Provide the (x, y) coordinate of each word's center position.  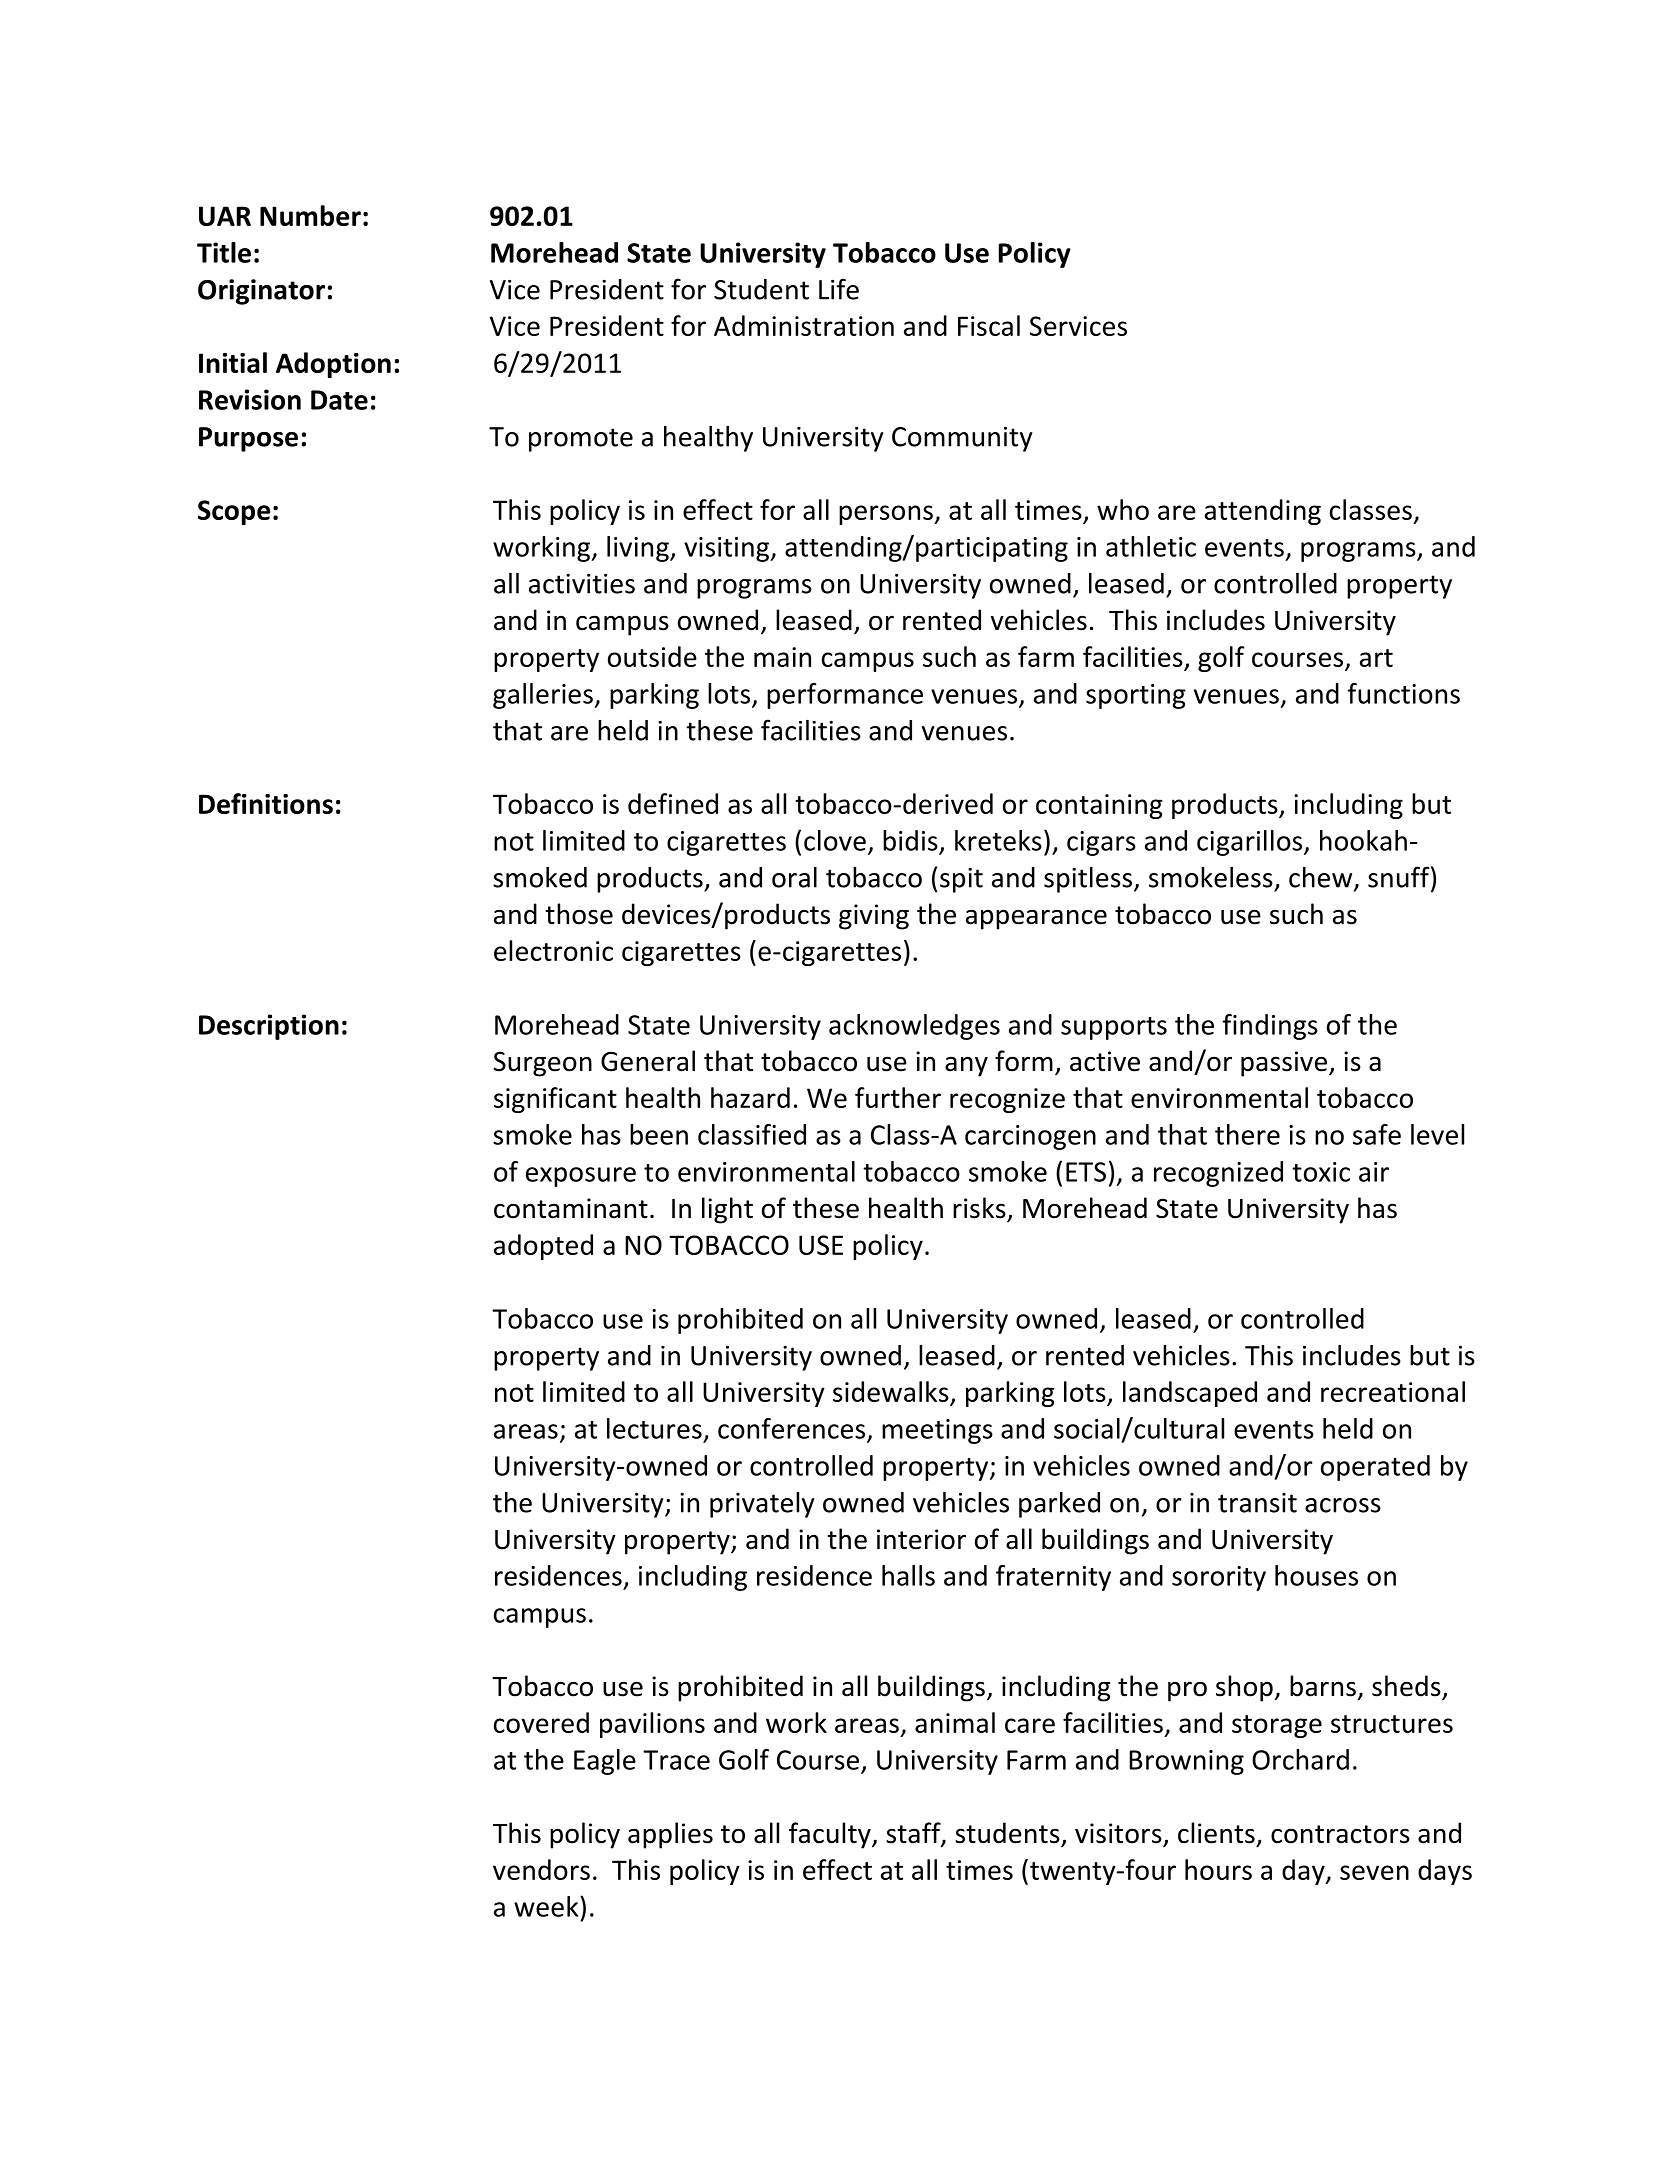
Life (839, 289)
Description (269, 1027)
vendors (541, 1869)
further (898, 1097)
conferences (793, 1429)
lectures (654, 1428)
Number (310, 215)
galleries (544, 696)
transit (1257, 1503)
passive (1284, 1064)
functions (1403, 693)
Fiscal (989, 325)
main (782, 657)
